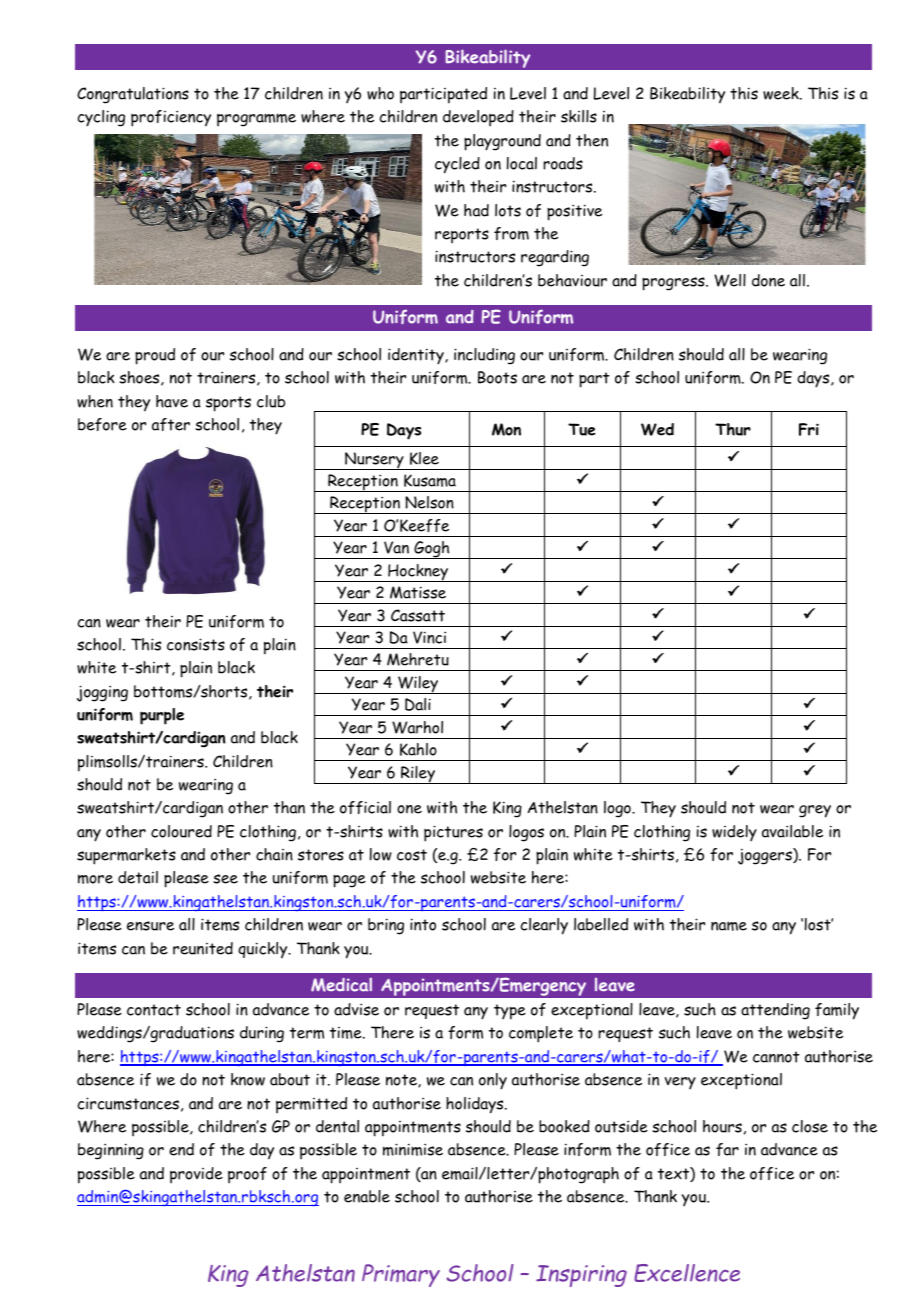 This image has height=1308, width=924. Describe the element at coordinates (432, 550) in the image. I see `Gogh` at that location.
